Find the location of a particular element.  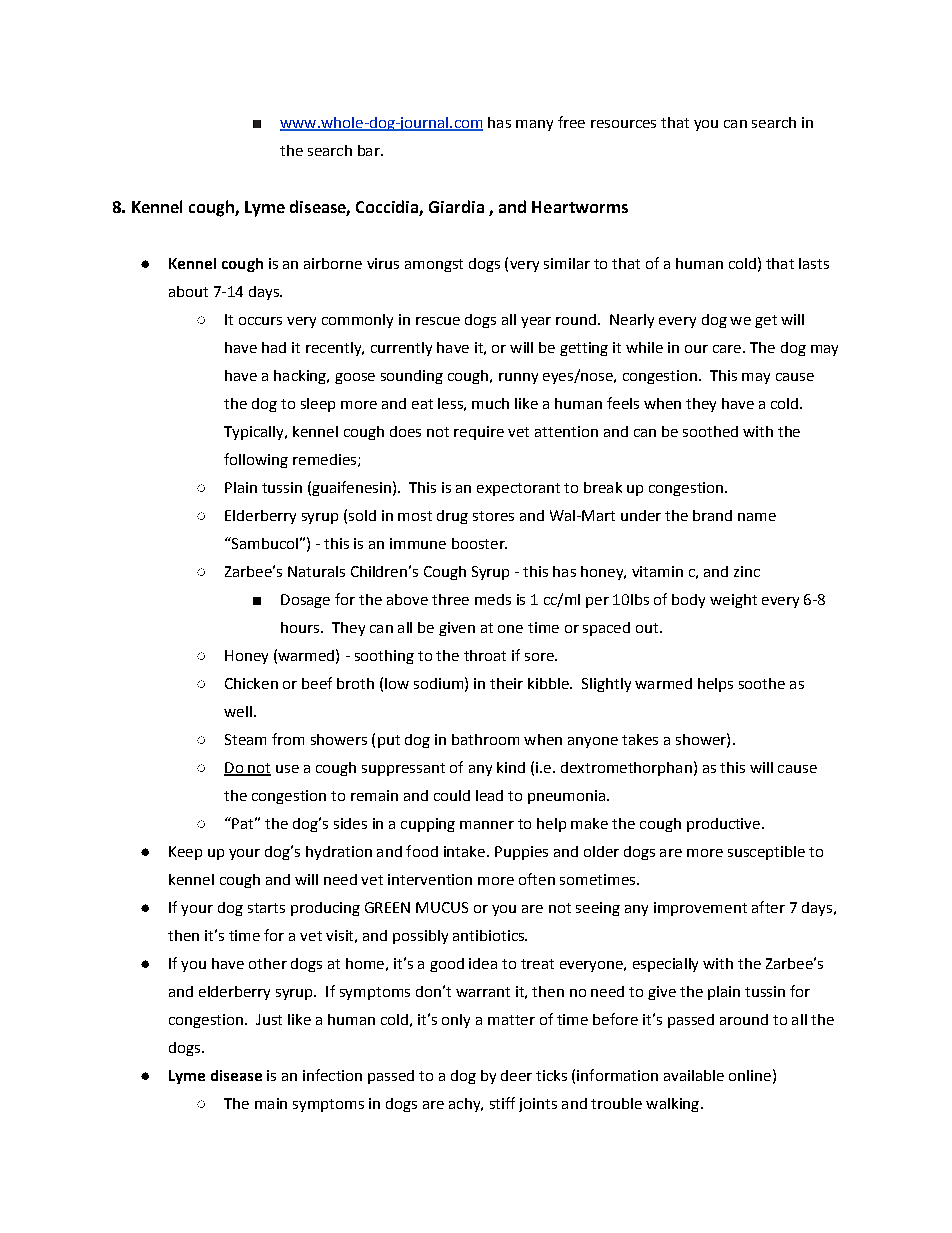

infection is located at coordinates (332, 1075).
